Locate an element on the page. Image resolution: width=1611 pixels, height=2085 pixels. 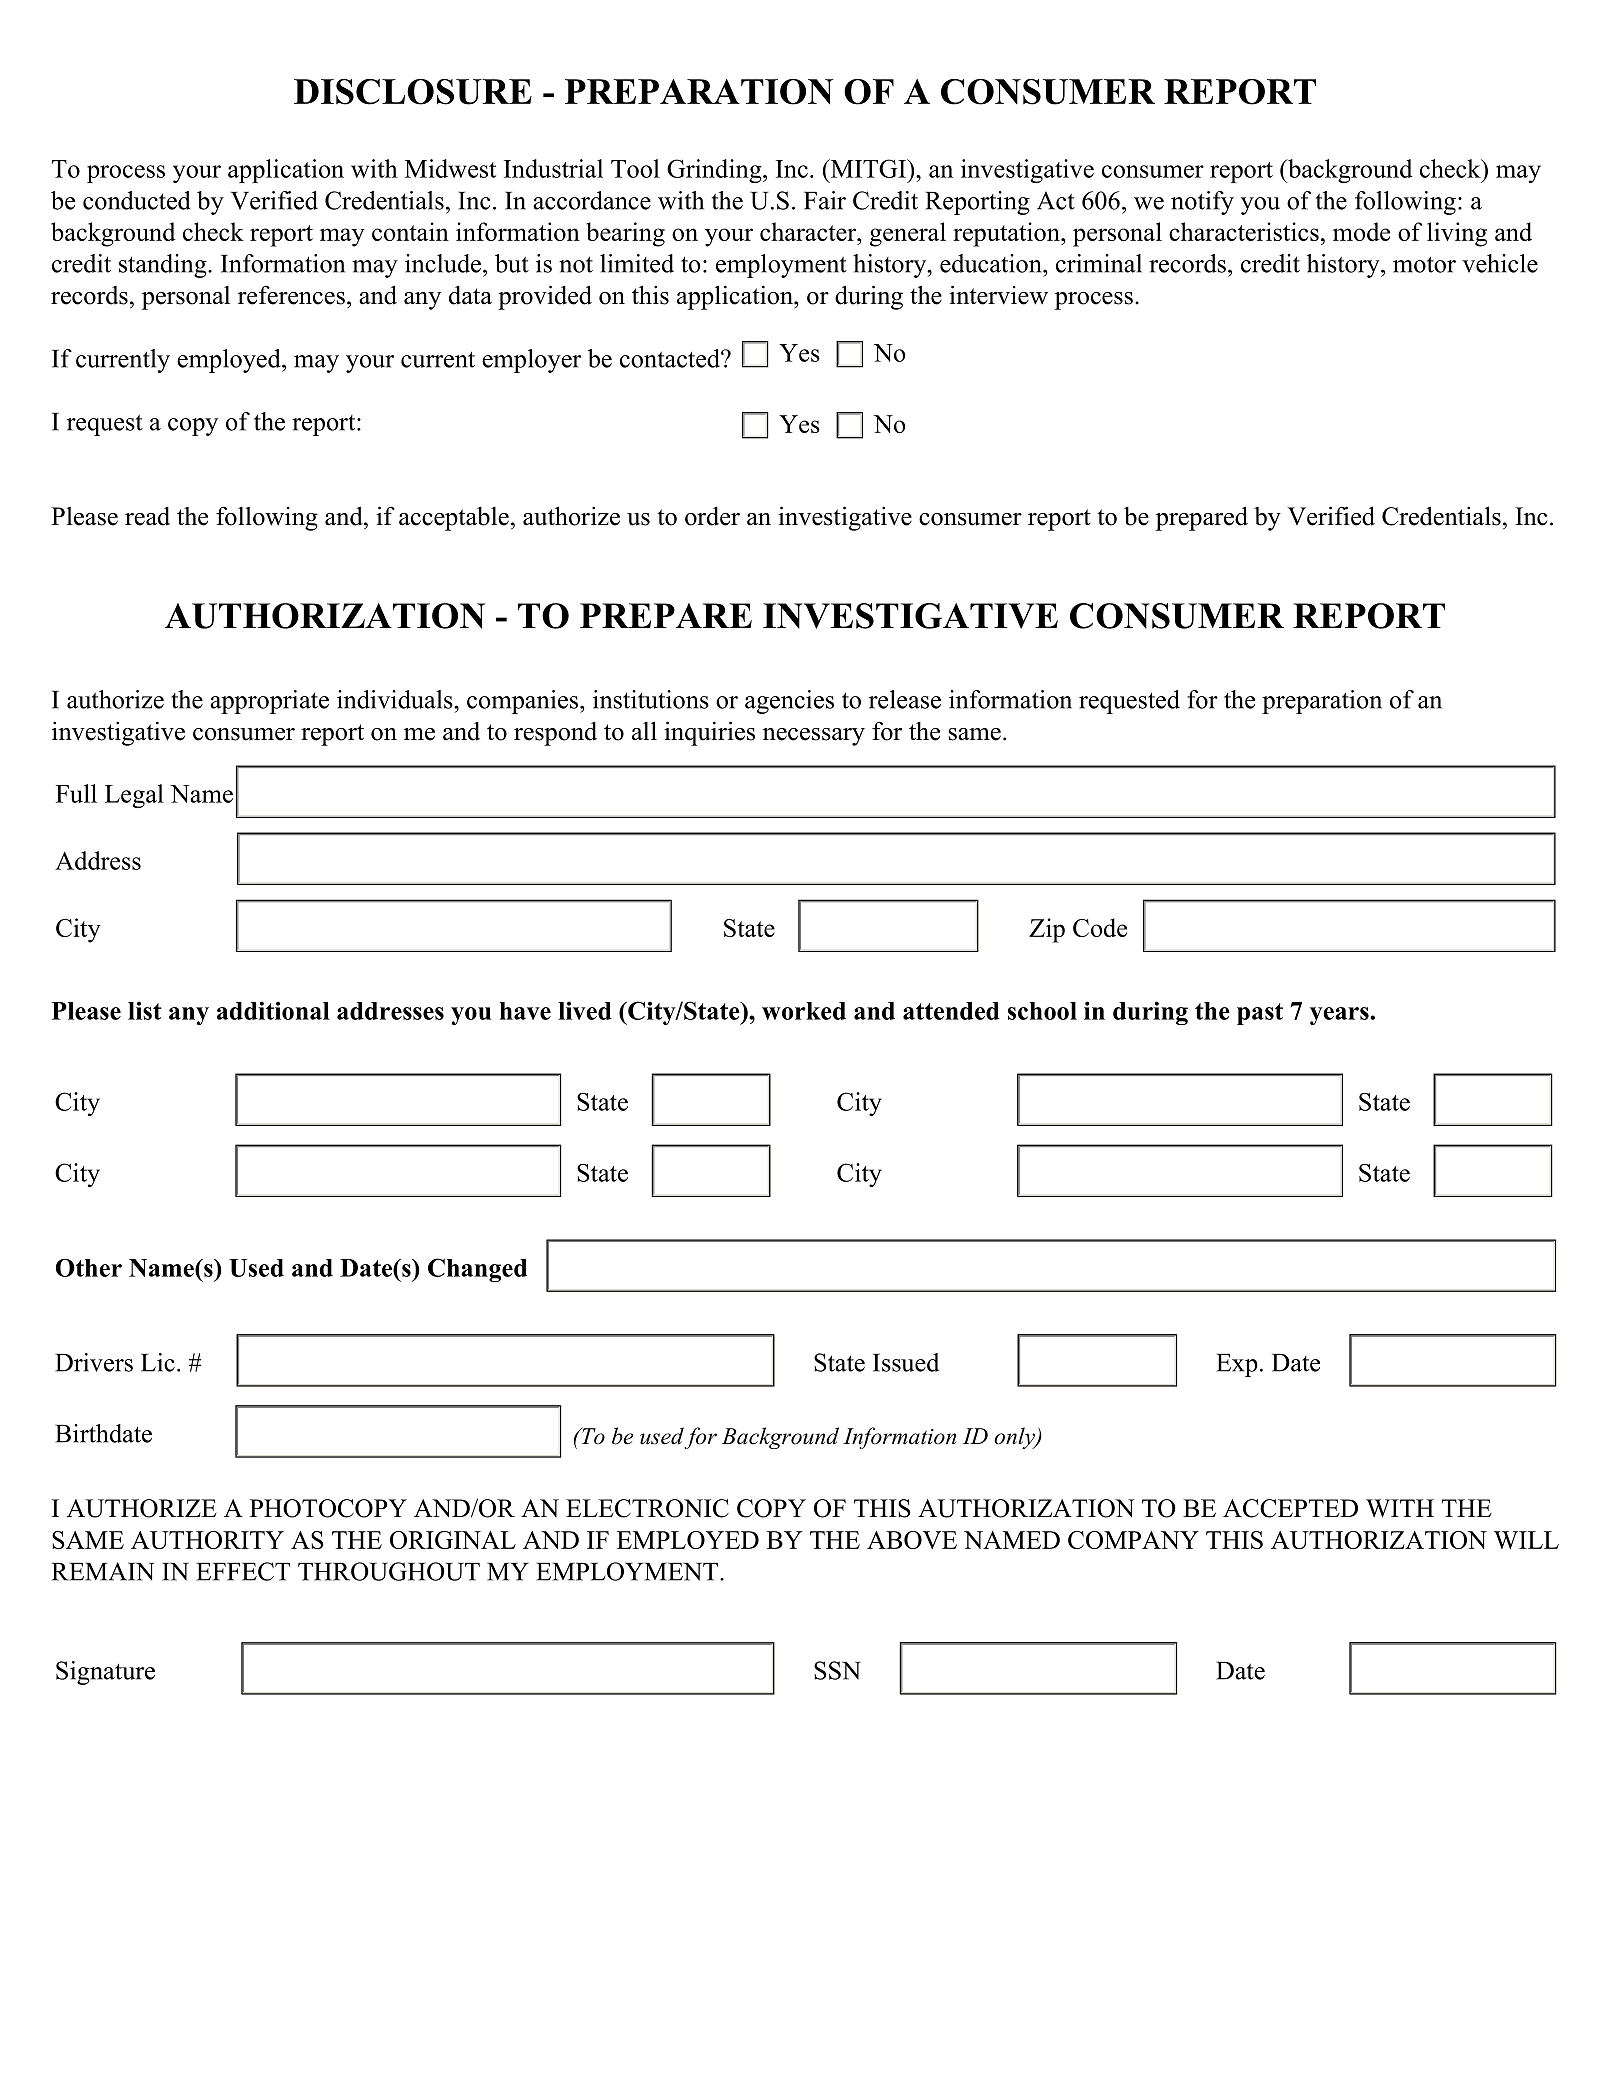
Legal is located at coordinates (134, 796).
